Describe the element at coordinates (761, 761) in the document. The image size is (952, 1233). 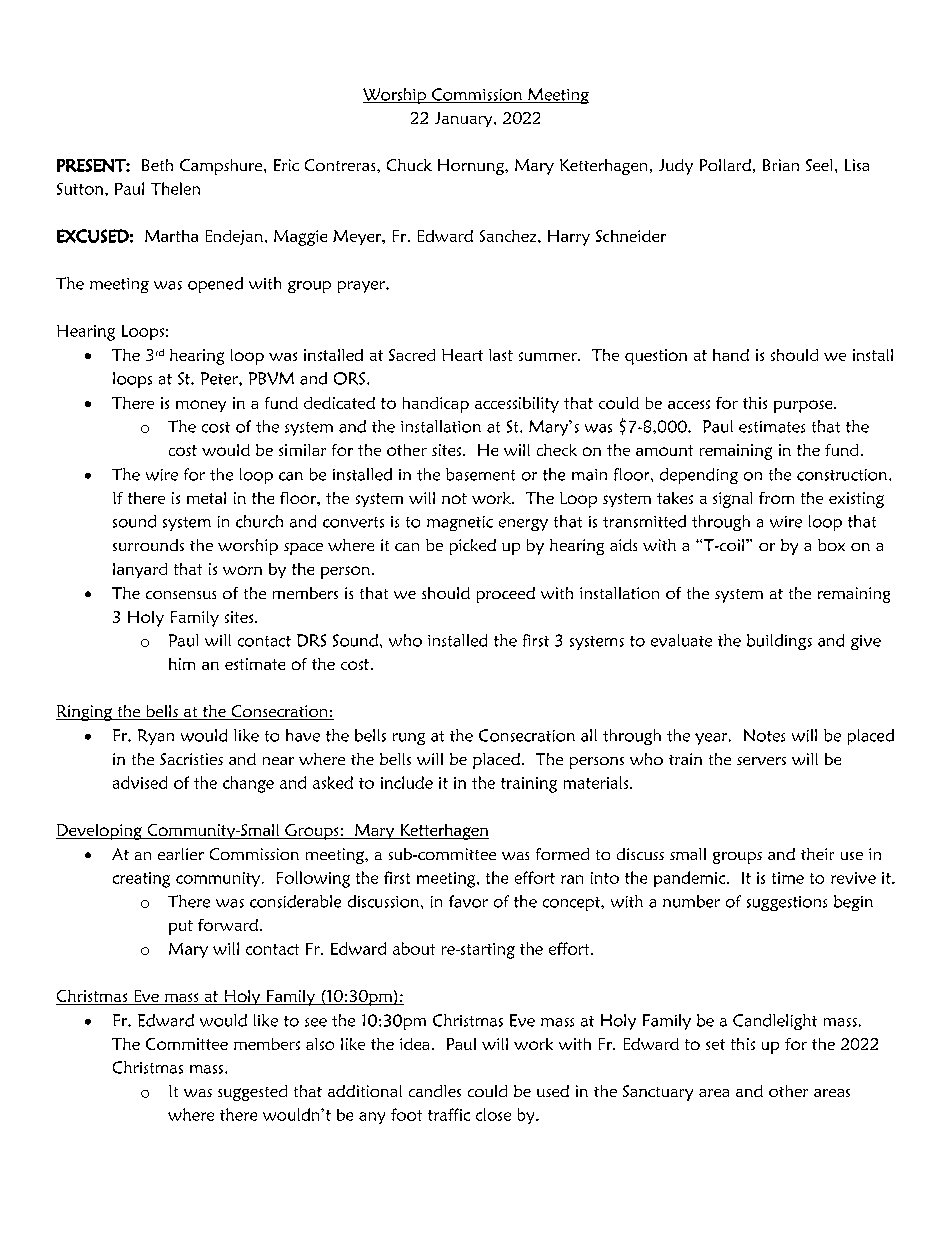
I see `servers` at that location.
